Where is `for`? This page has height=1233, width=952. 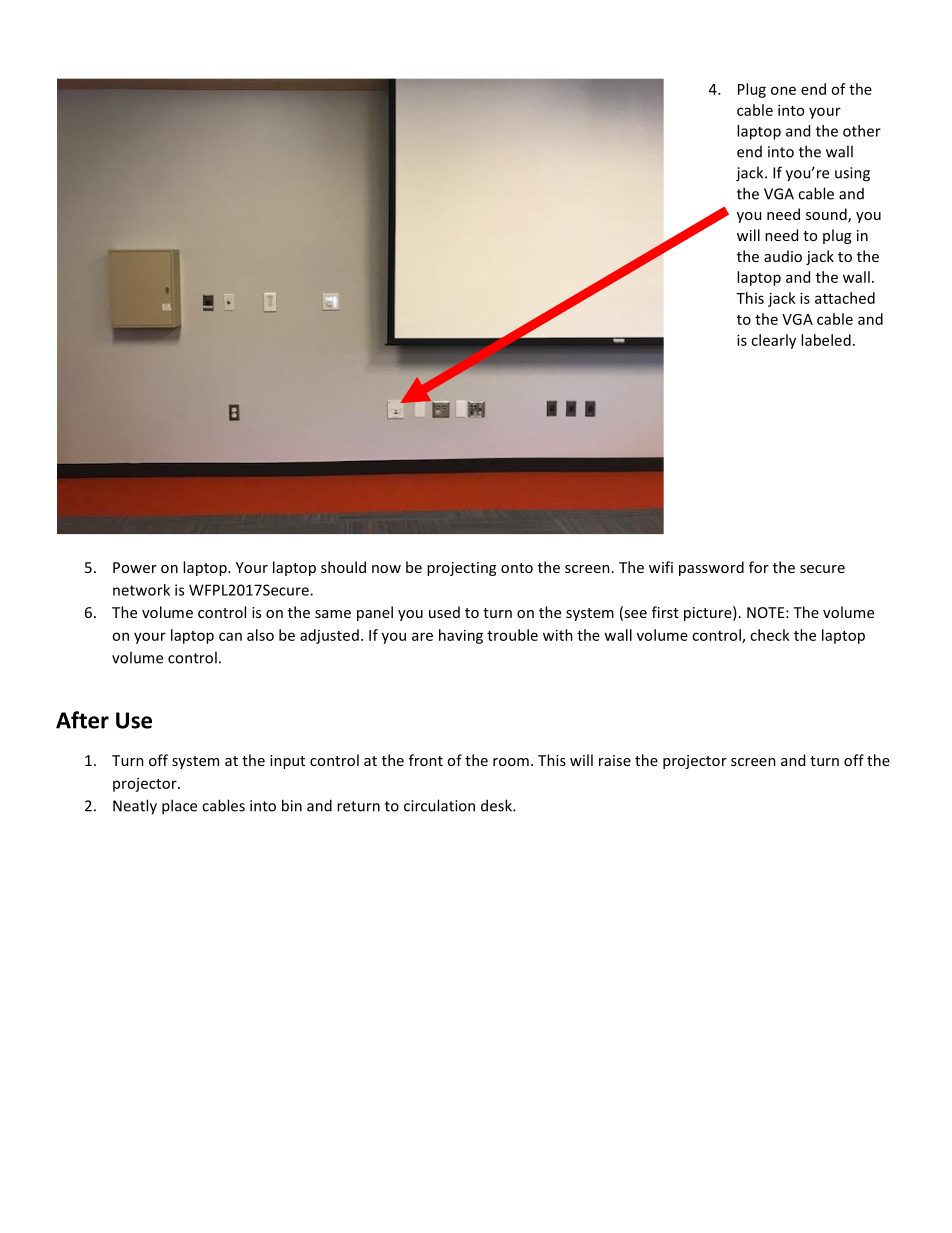
for is located at coordinates (759, 567).
